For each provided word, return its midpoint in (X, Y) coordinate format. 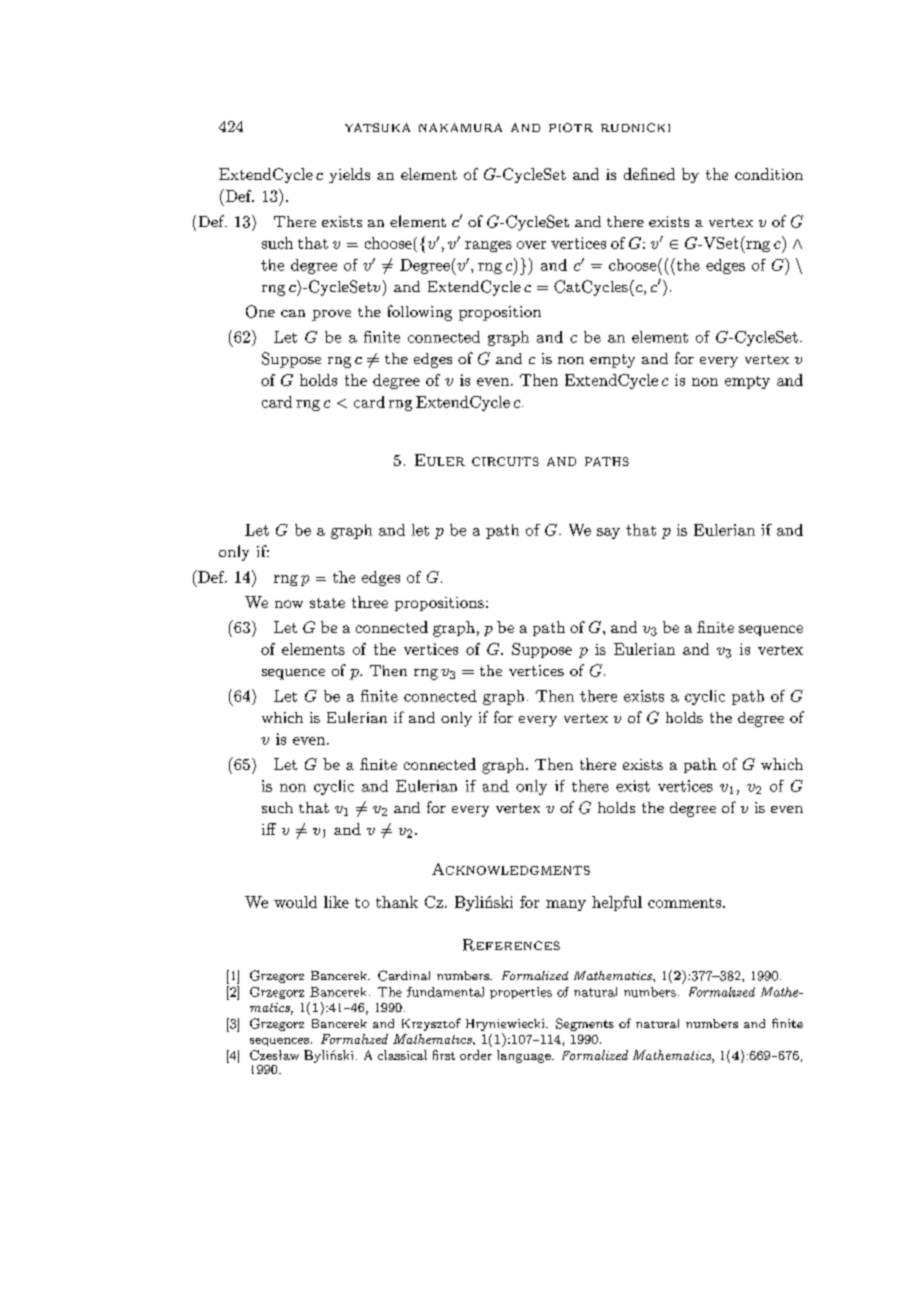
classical (402, 1055)
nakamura (460, 127)
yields (349, 175)
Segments (585, 1024)
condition (769, 174)
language (525, 1056)
